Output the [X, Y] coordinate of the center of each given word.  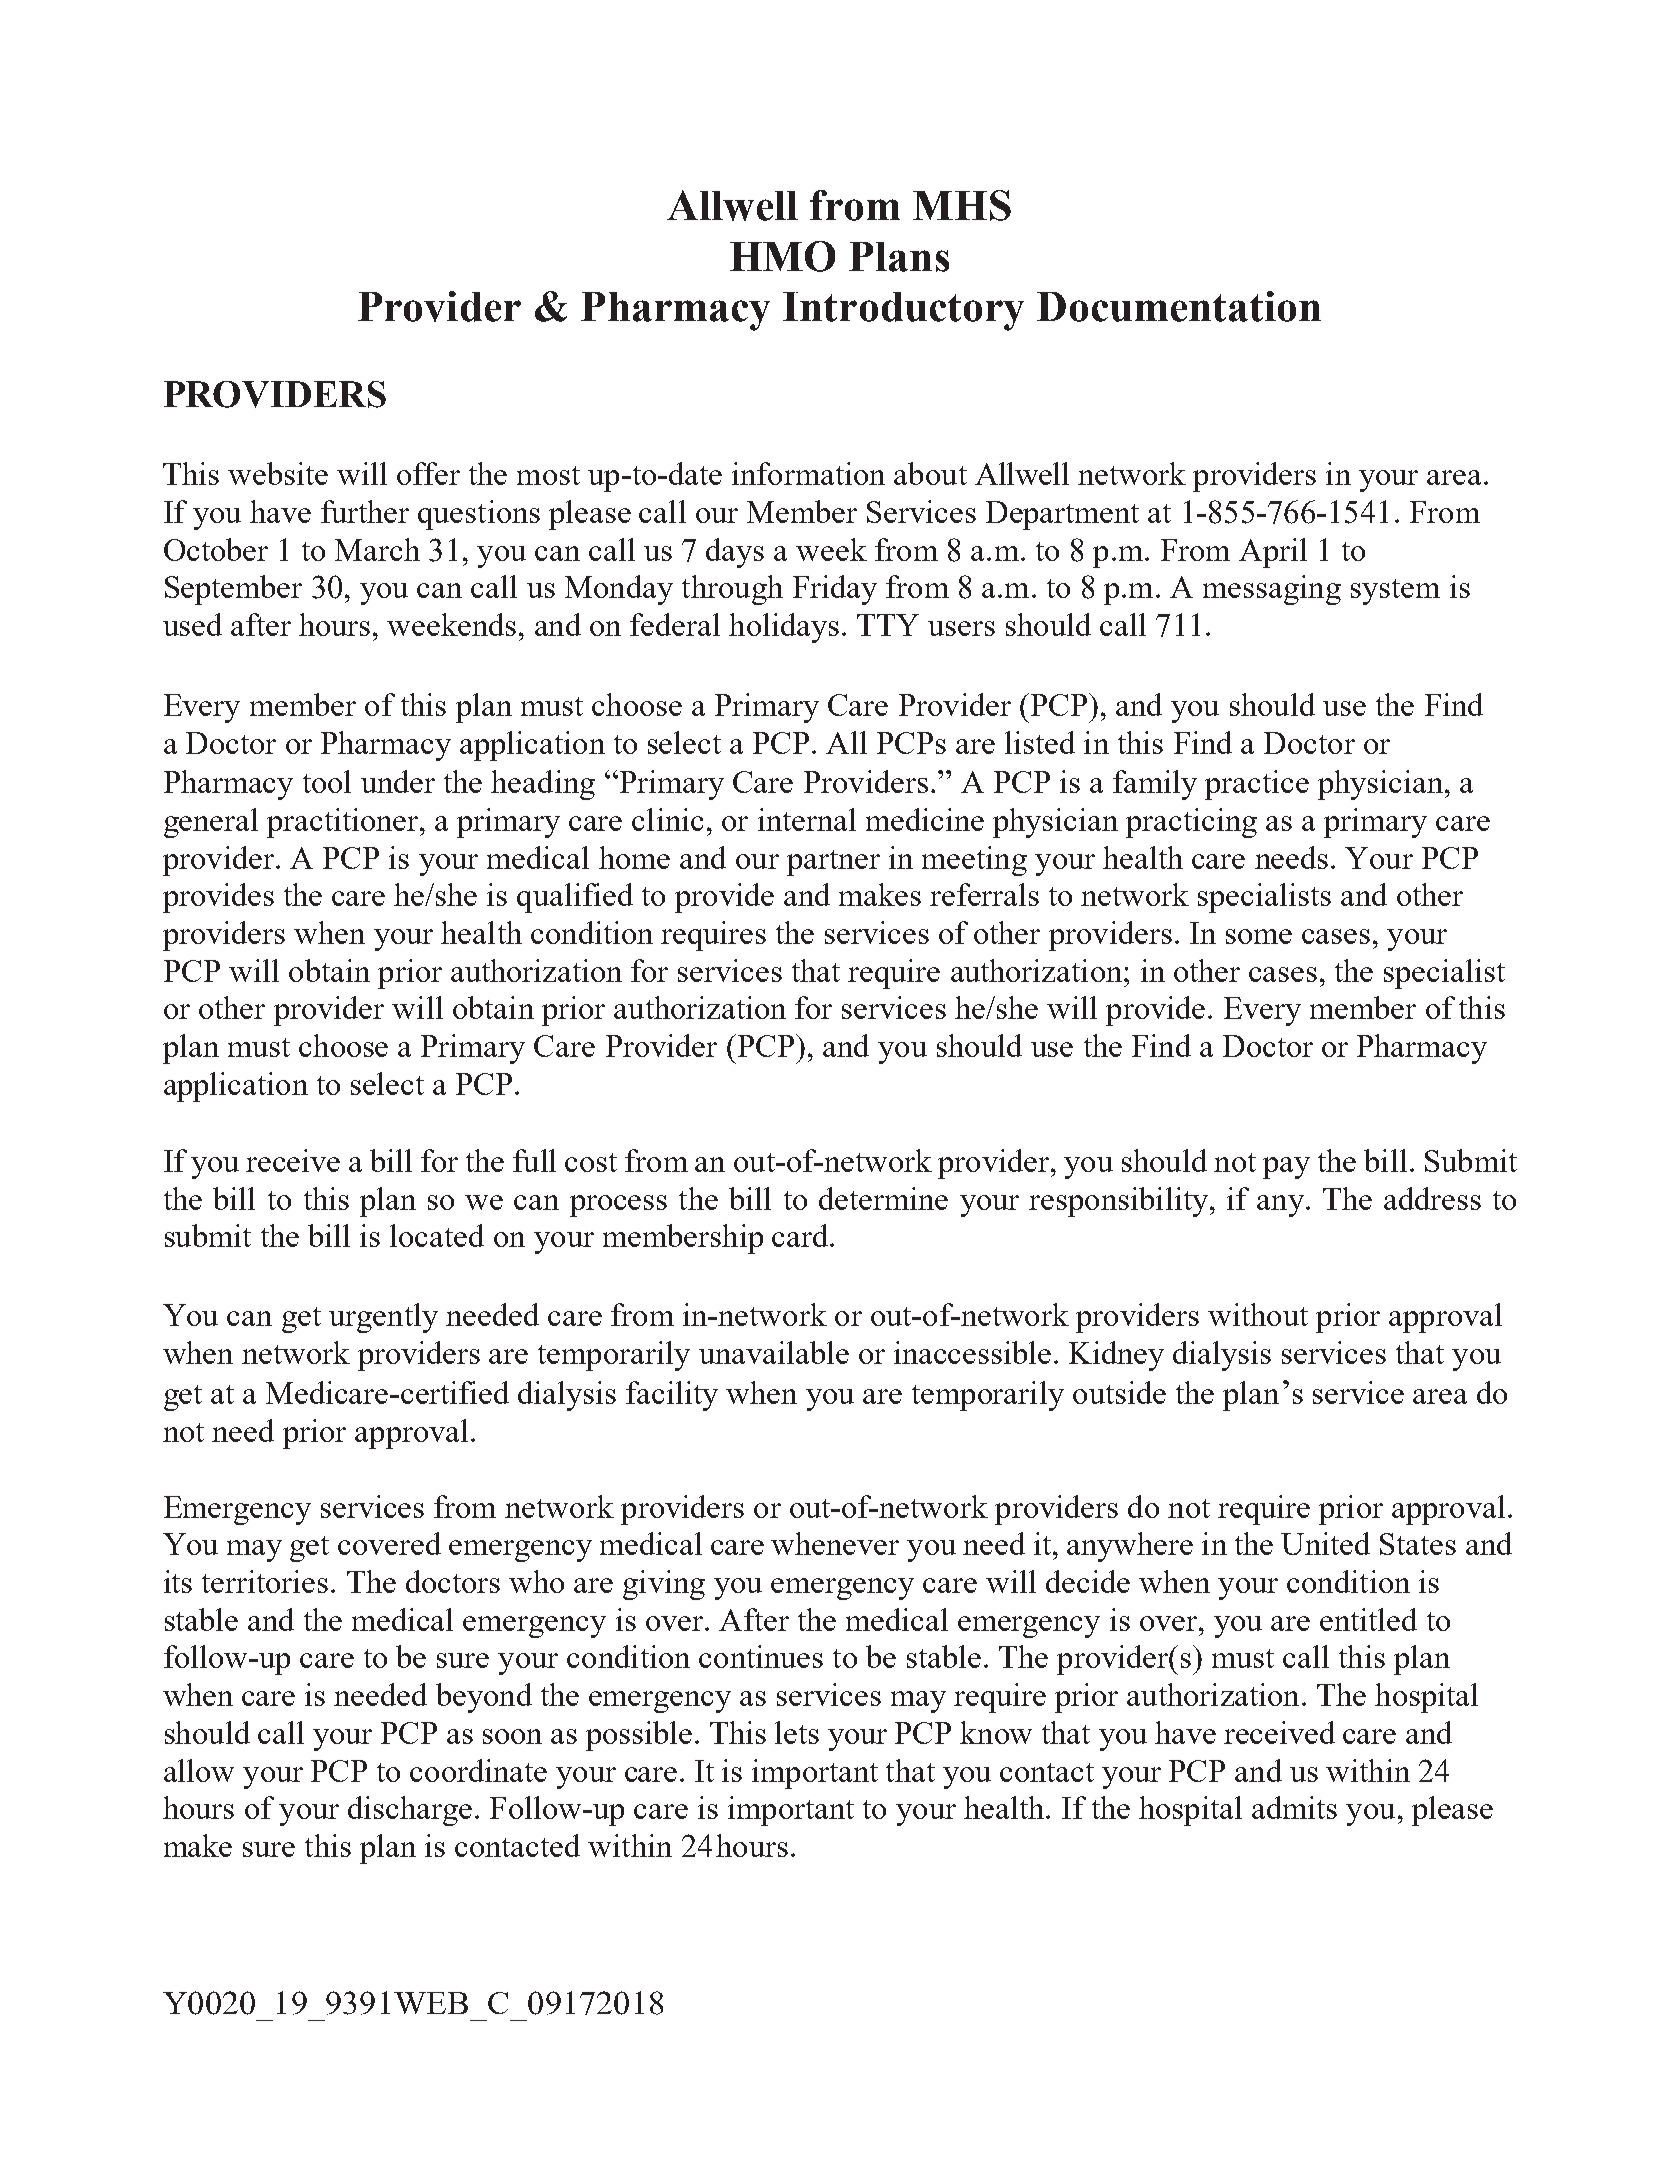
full [534, 1160]
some [1259, 936]
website [278, 473]
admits [1294, 1807]
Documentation [1179, 306]
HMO [782, 256]
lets [797, 1732]
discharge [410, 1811]
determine [883, 1198]
